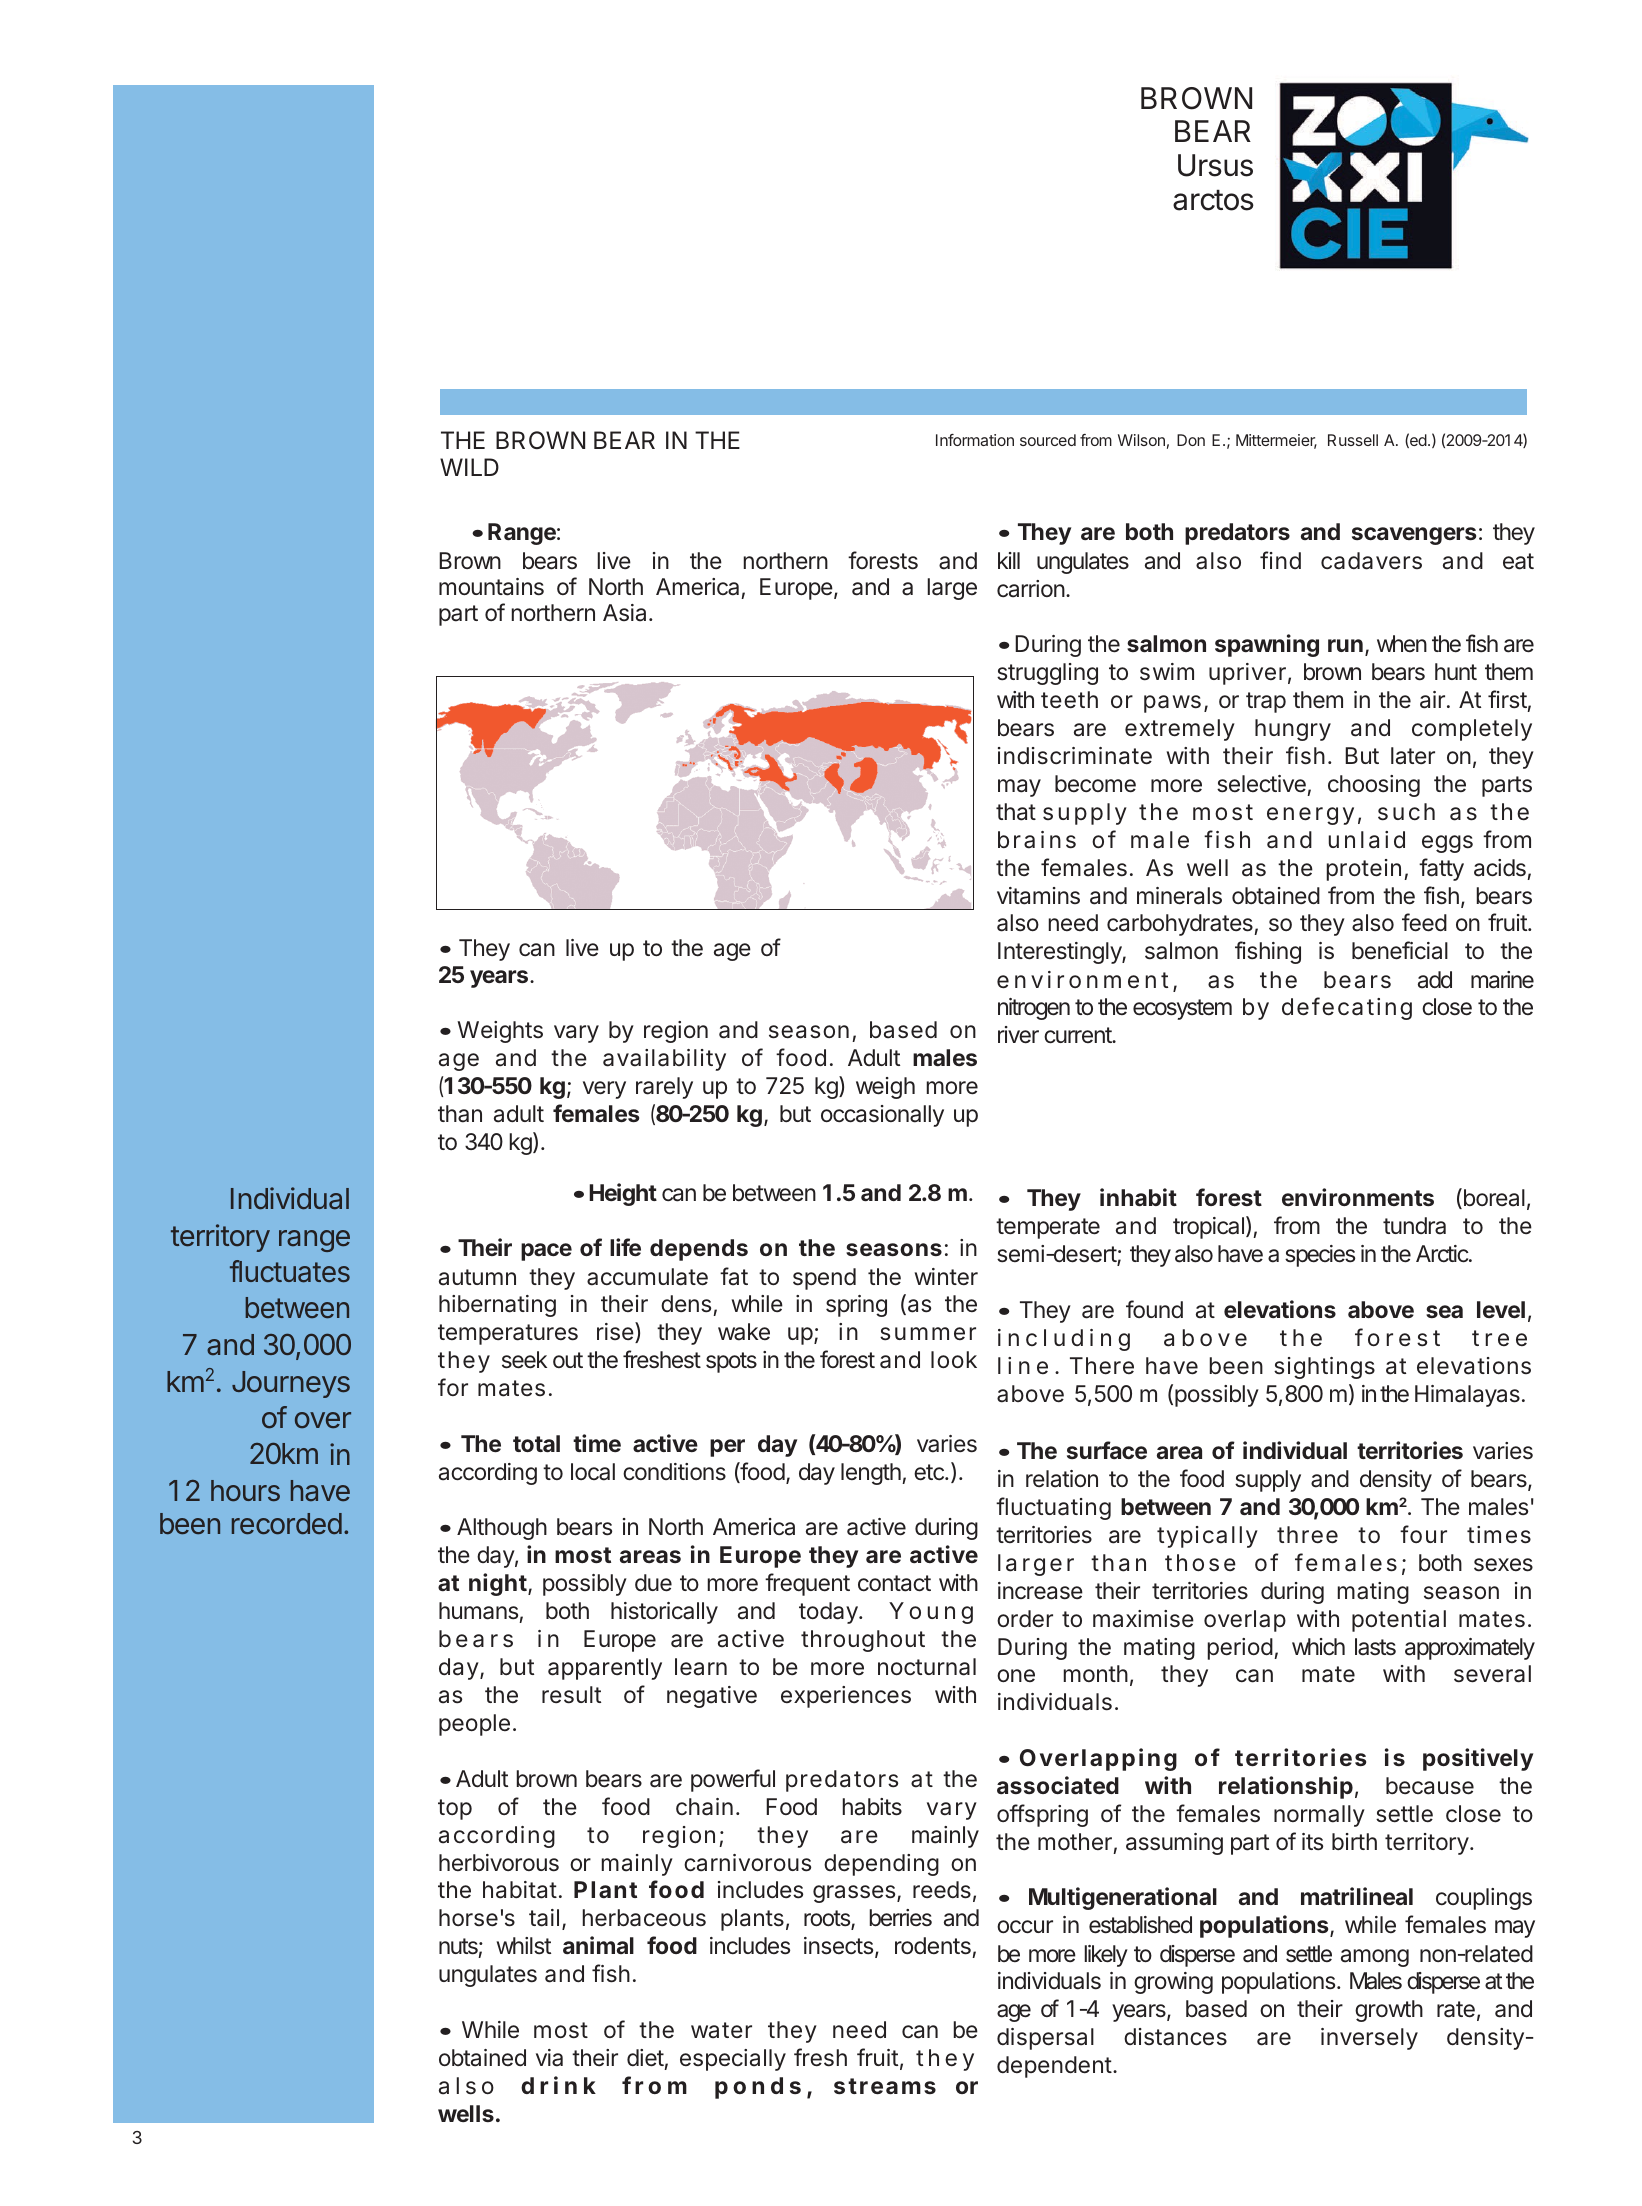 The image size is (1642, 2206). What do you see at coordinates (933, 1946) in the screenshot?
I see `rodents` at bounding box center [933, 1946].
